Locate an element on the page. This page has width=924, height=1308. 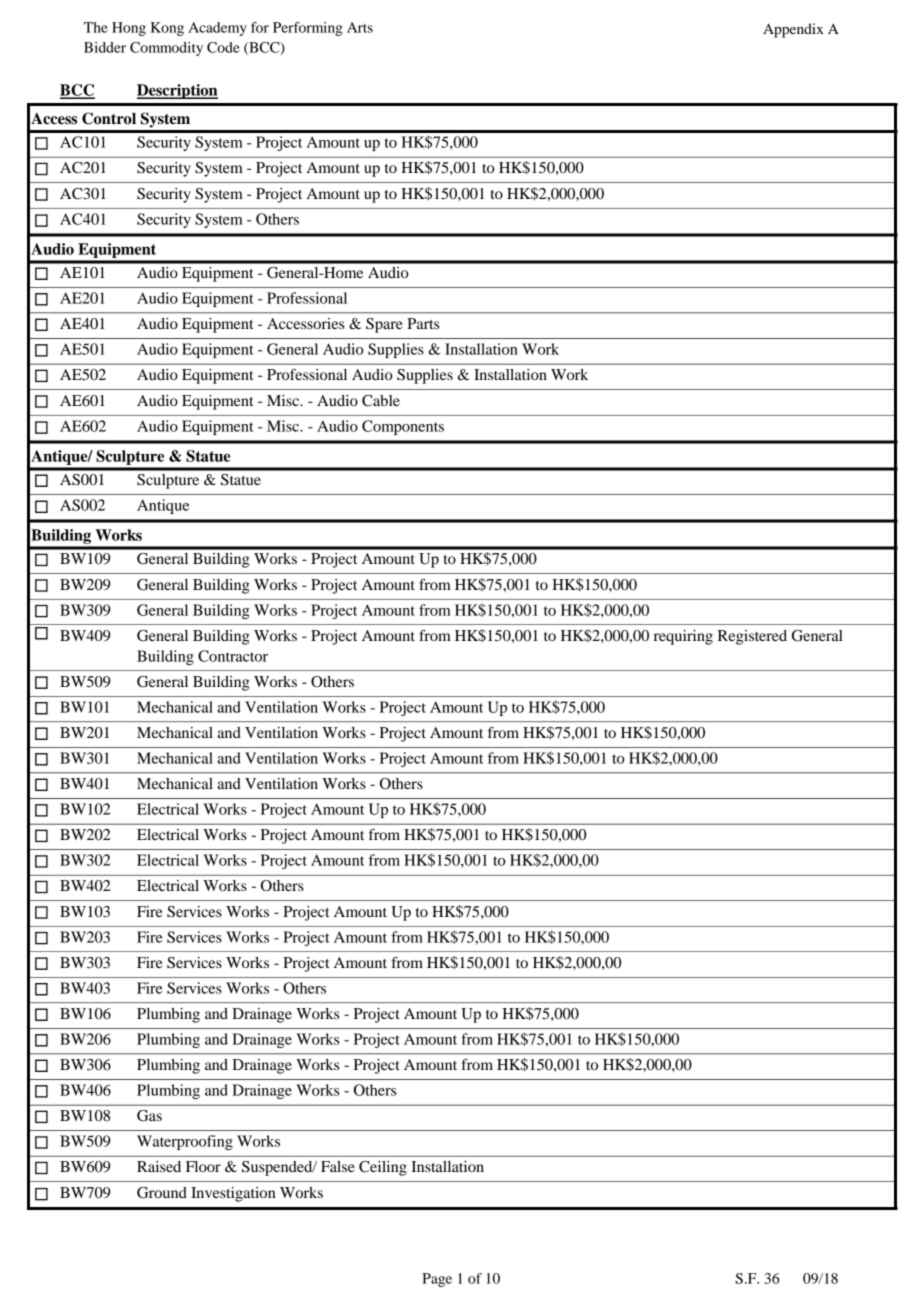
requiring is located at coordinates (683, 637).
